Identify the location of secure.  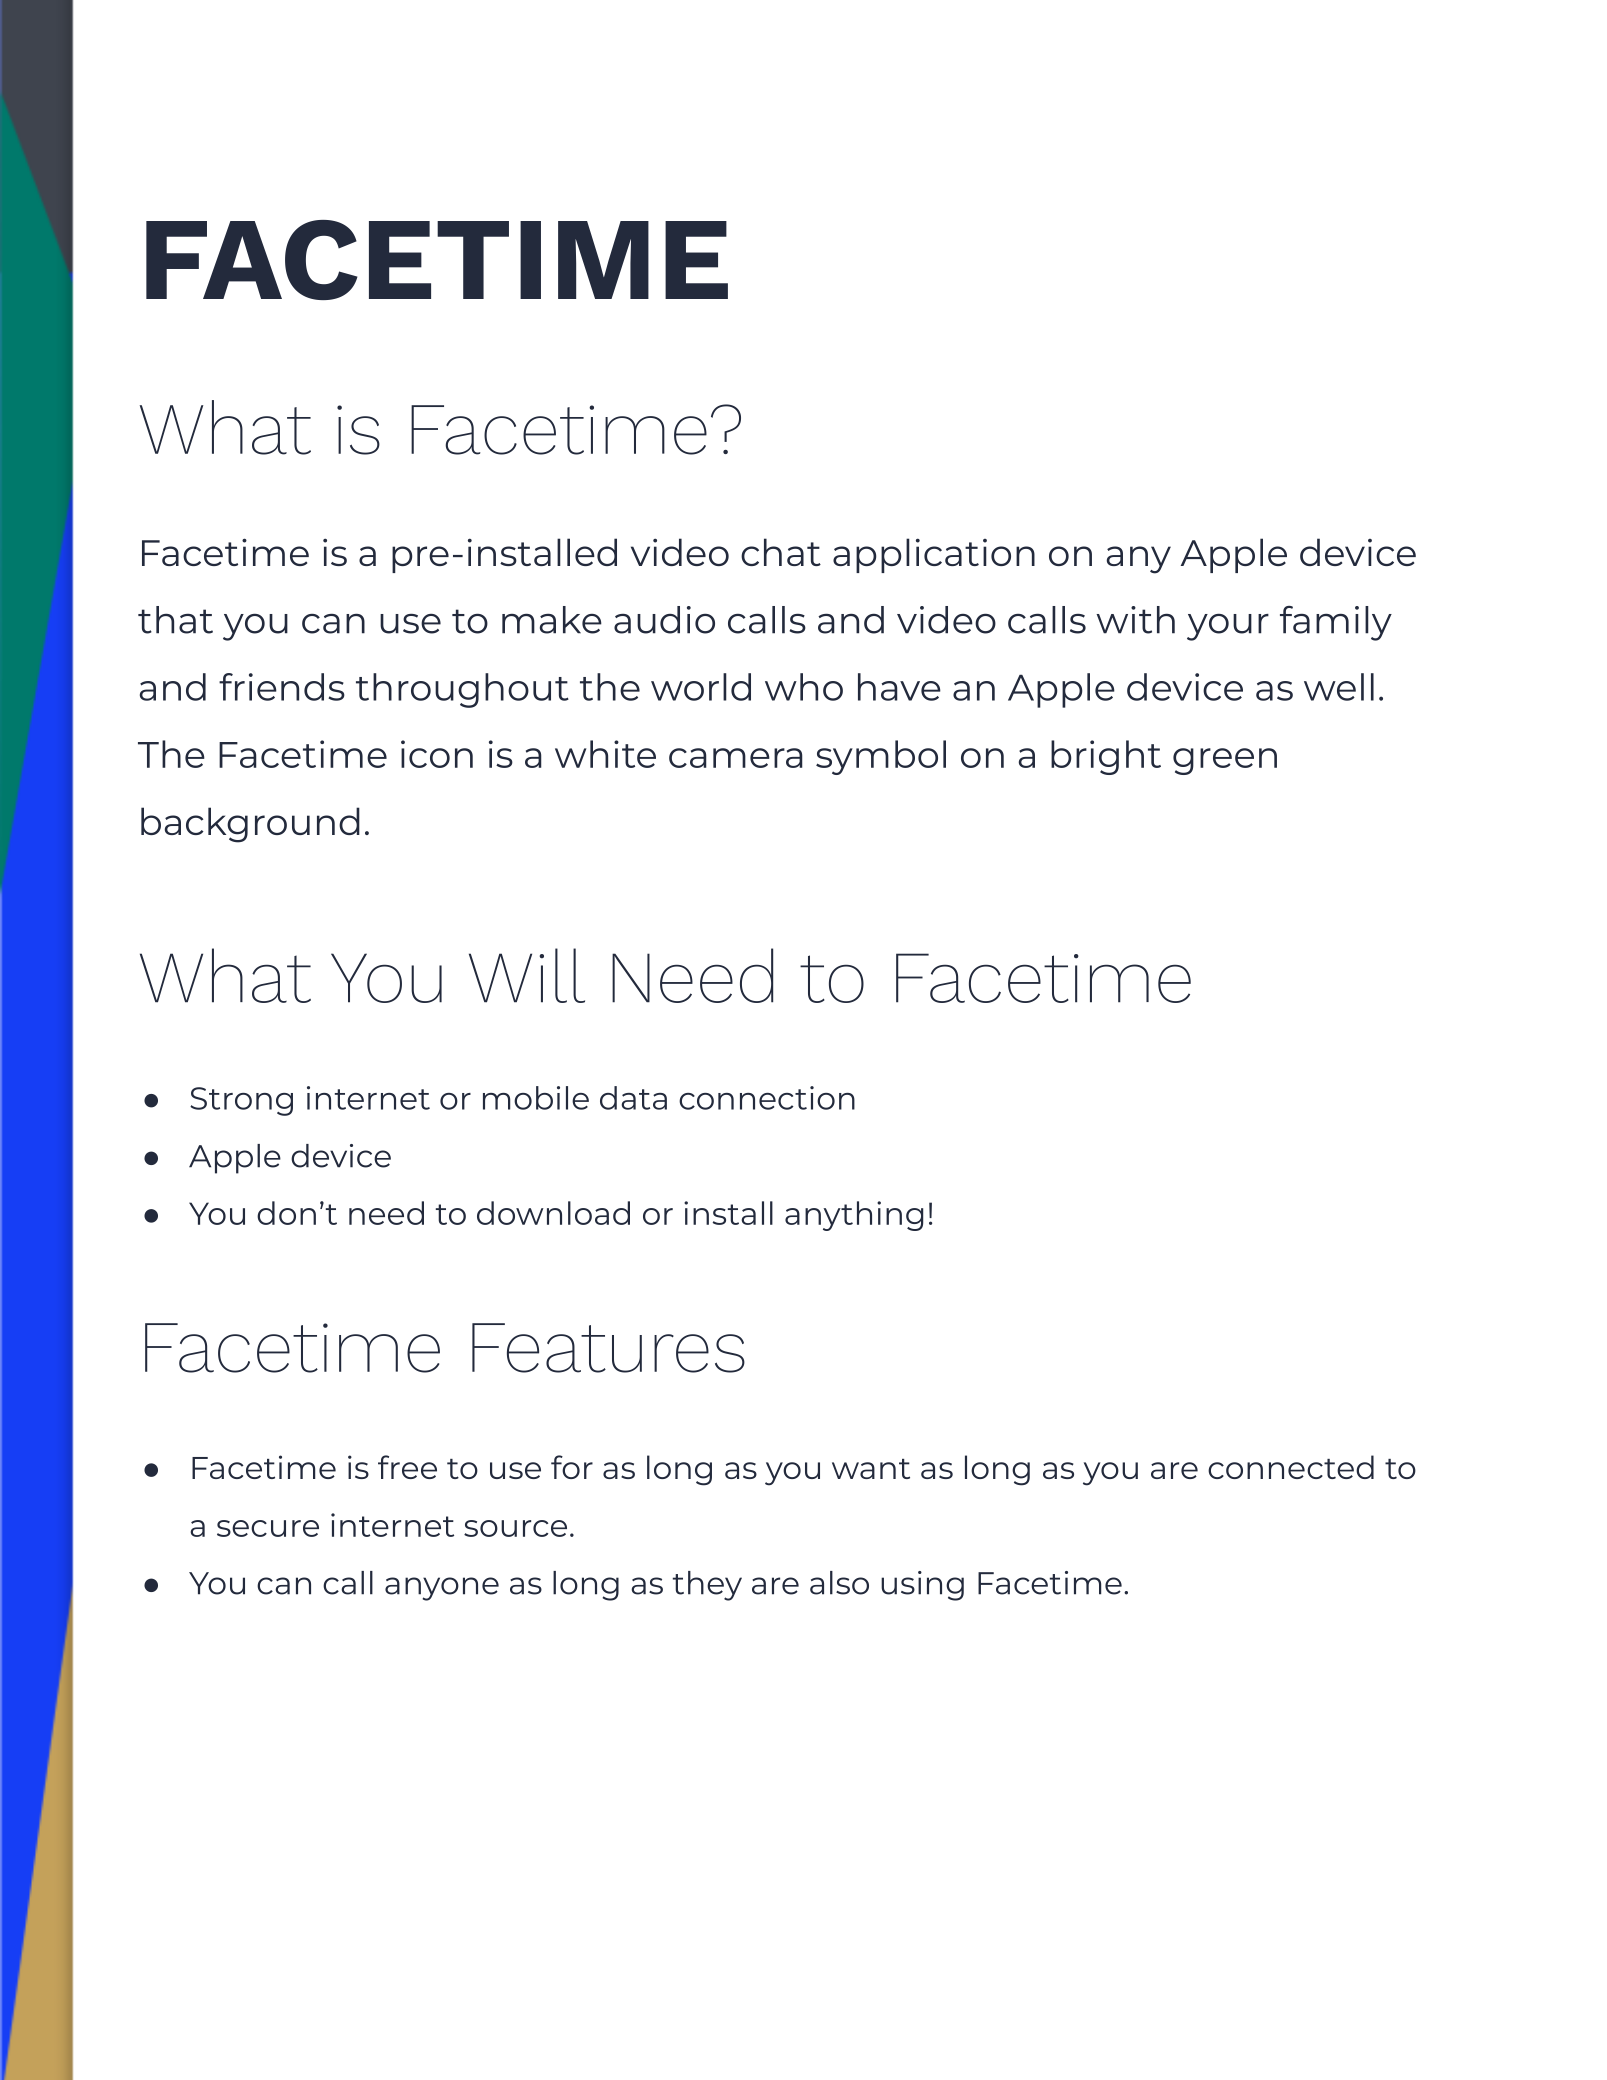
(268, 1528).
